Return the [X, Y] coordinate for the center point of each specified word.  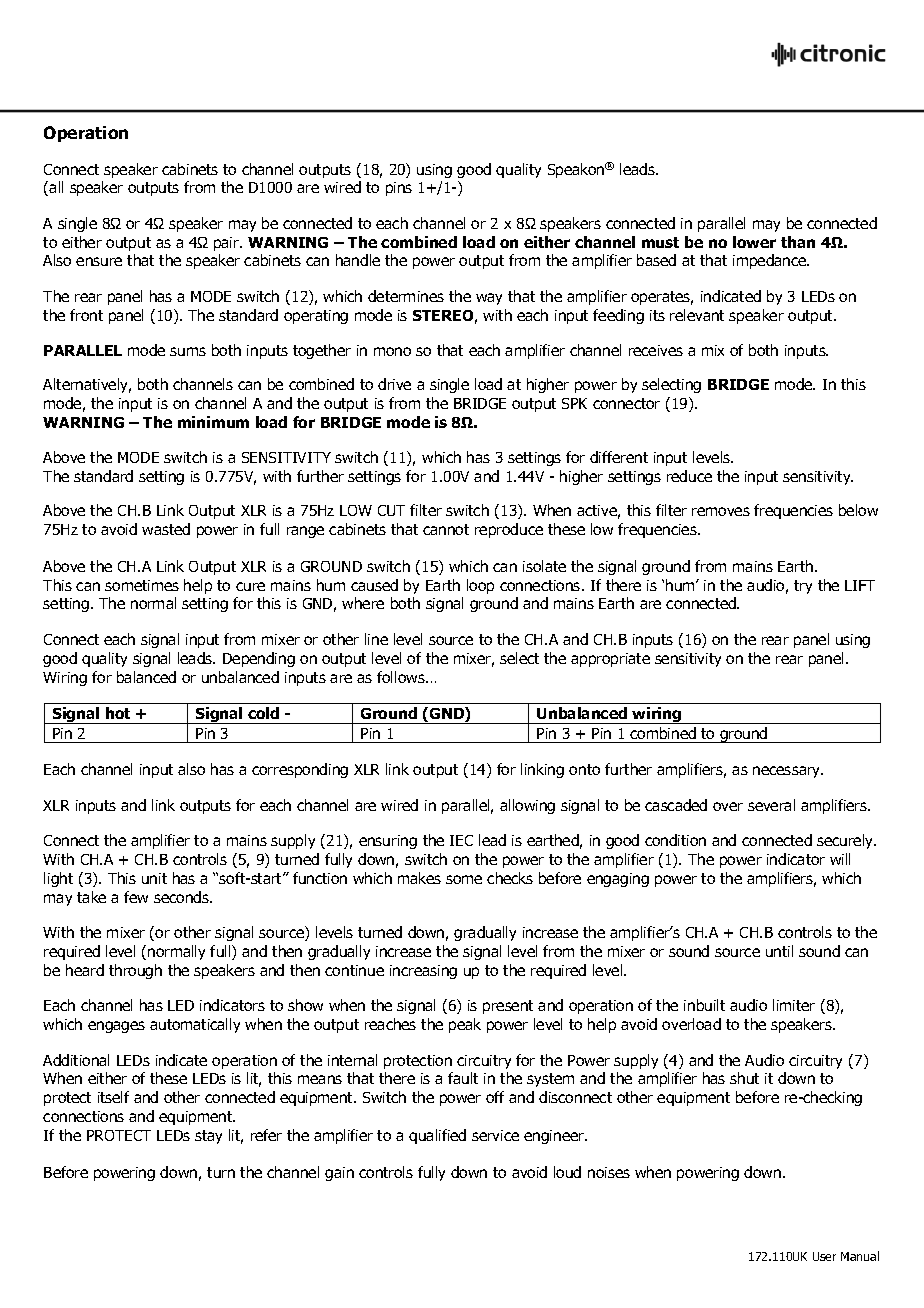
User [824, 1256]
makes [419, 878]
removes [721, 511]
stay [208, 1137]
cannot [446, 529]
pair [228, 244]
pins [399, 189]
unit [154, 878]
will [840, 859]
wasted [166, 529]
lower [754, 242]
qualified [437, 1136]
